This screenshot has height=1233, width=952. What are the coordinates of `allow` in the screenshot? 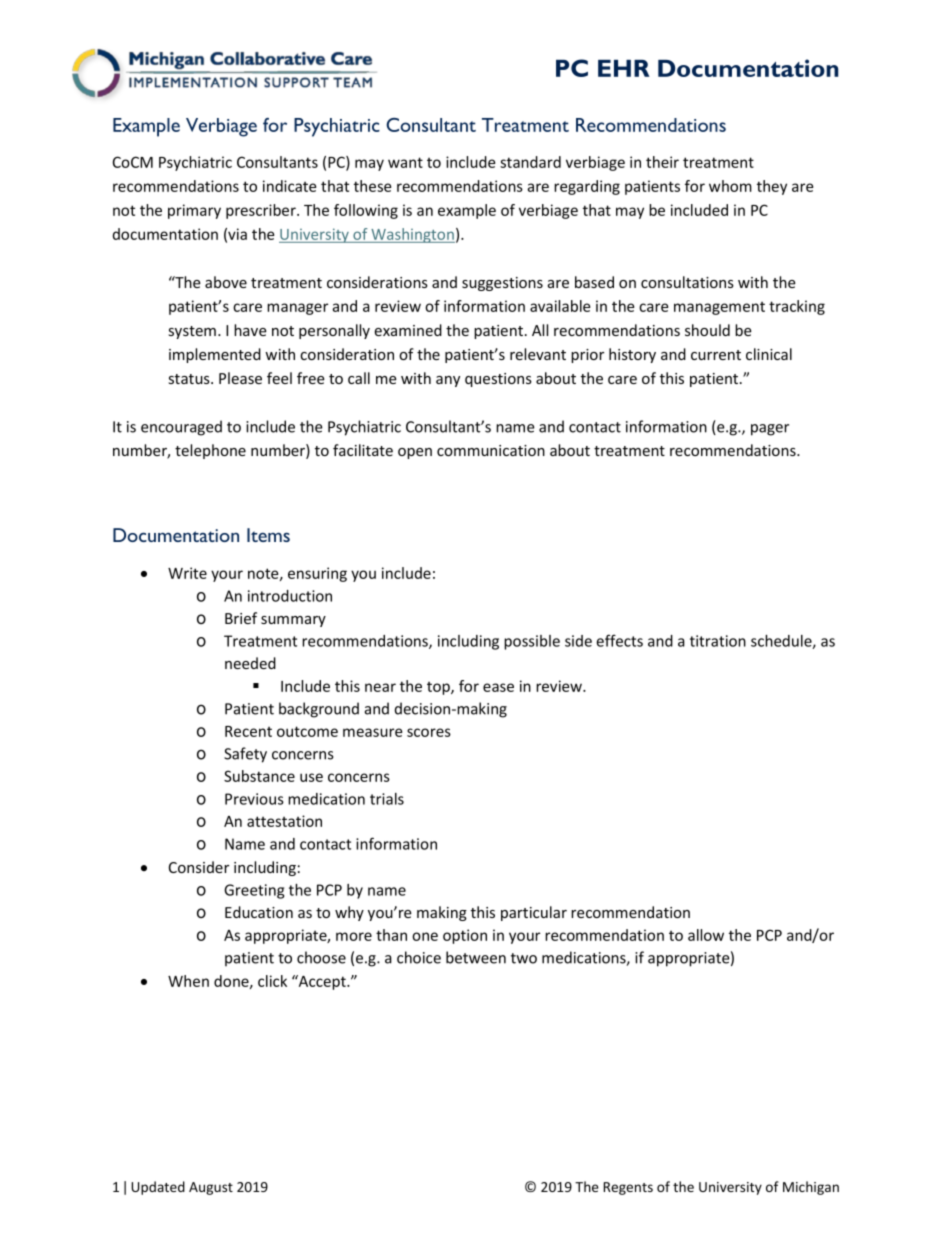 It's located at (706, 935).
